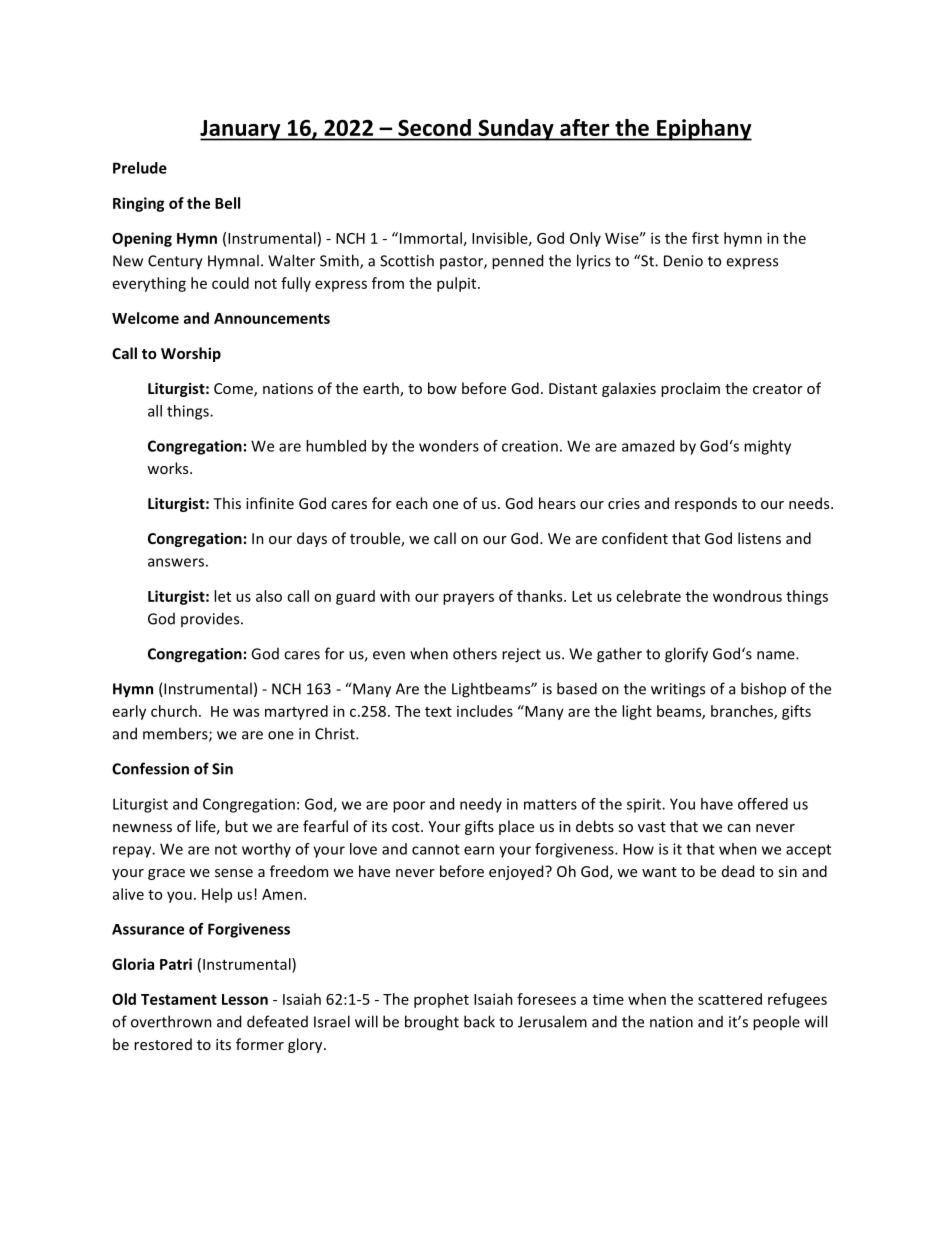  Describe the element at coordinates (449, 446) in the screenshot. I see `wonders` at that location.
